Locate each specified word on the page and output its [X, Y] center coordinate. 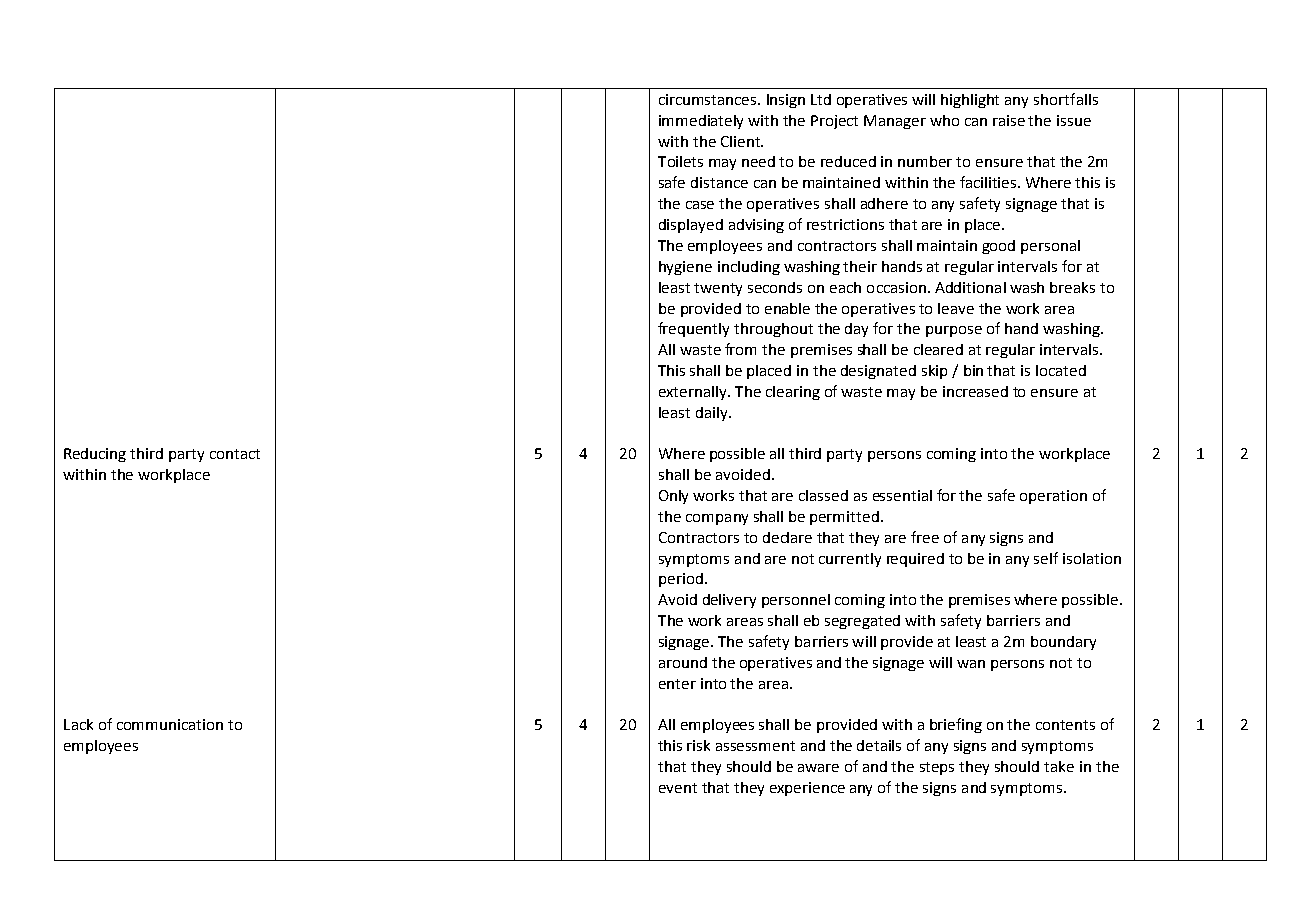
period [681, 580]
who [944, 120]
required [915, 560]
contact [235, 454]
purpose [954, 331]
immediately [701, 122]
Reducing [95, 455]
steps [937, 768]
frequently [693, 329]
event [678, 788]
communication [170, 724]
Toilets [680, 161]
